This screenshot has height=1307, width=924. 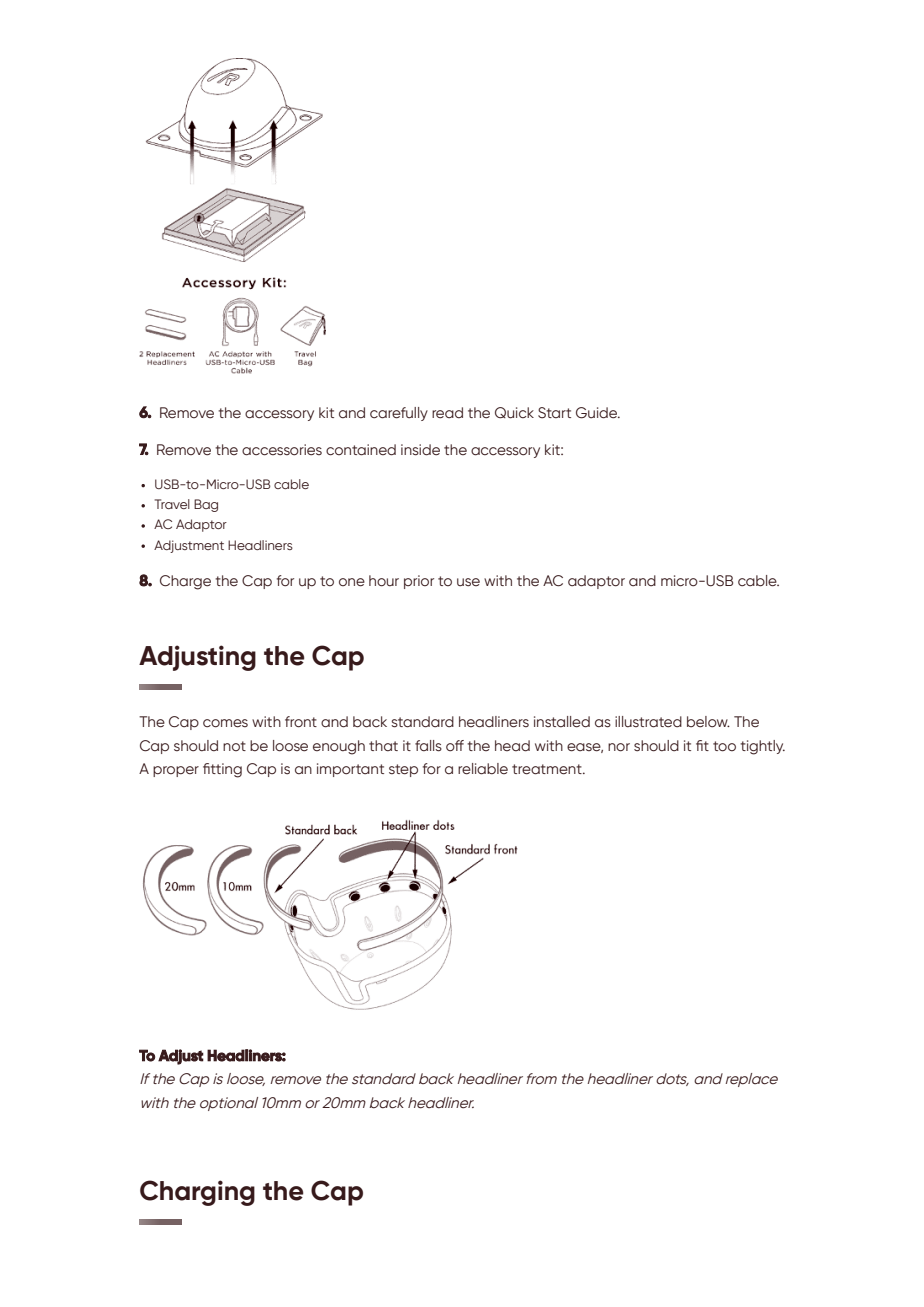 What do you see at coordinates (185, 582) in the screenshot?
I see `Charge` at bounding box center [185, 582].
